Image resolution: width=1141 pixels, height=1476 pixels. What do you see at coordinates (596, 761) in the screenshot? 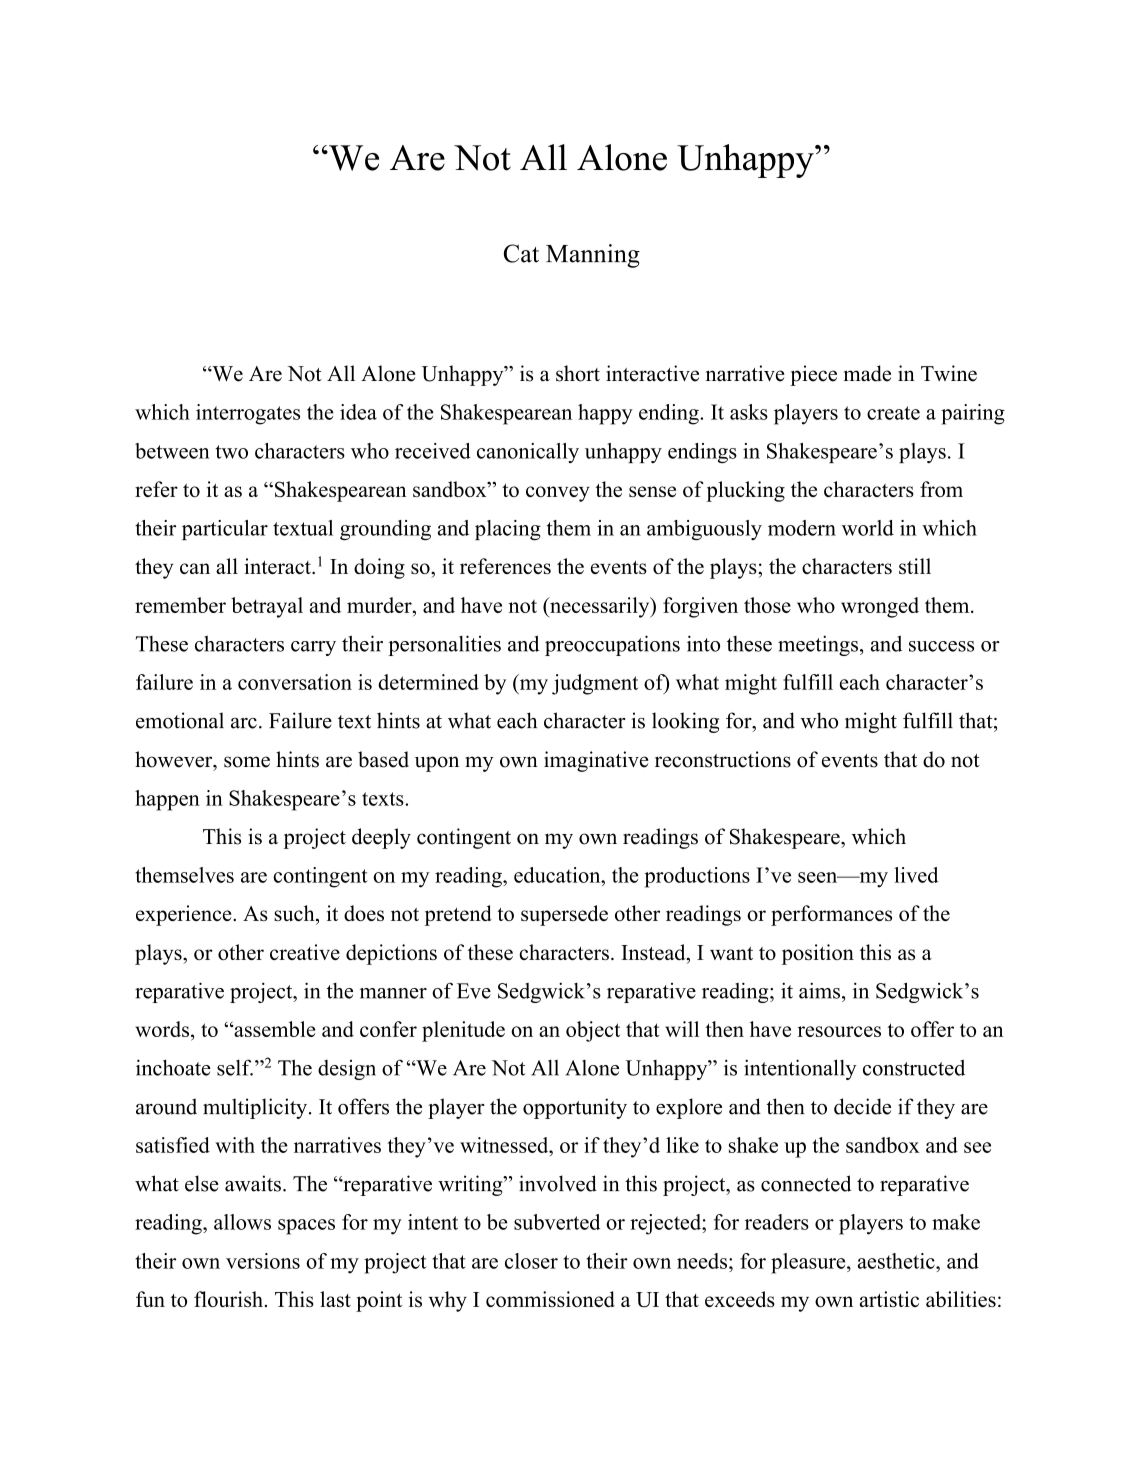
I see `imaginative` at bounding box center [596, 761].
